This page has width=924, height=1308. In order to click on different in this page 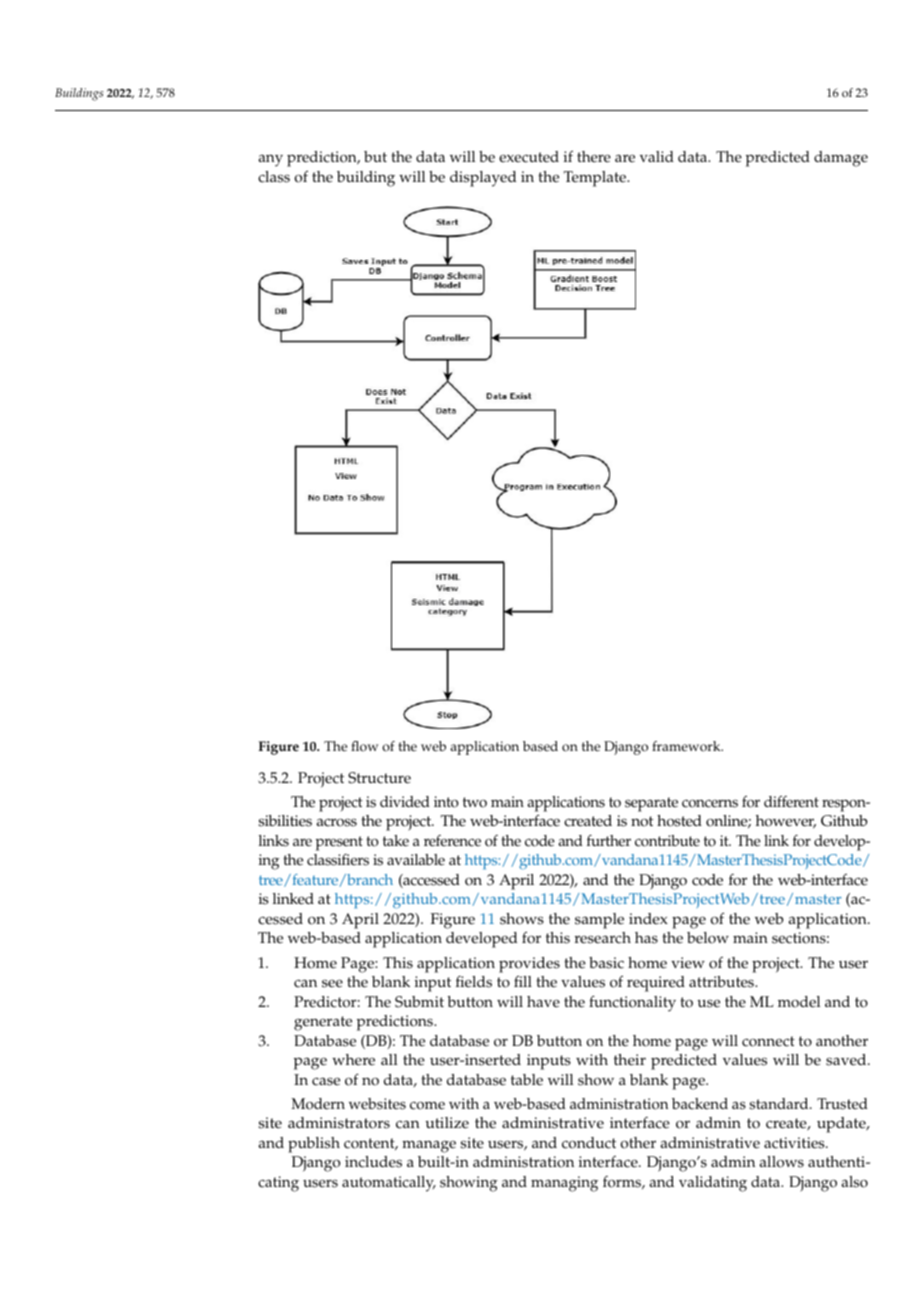, I will do `click(791, 802)`.
